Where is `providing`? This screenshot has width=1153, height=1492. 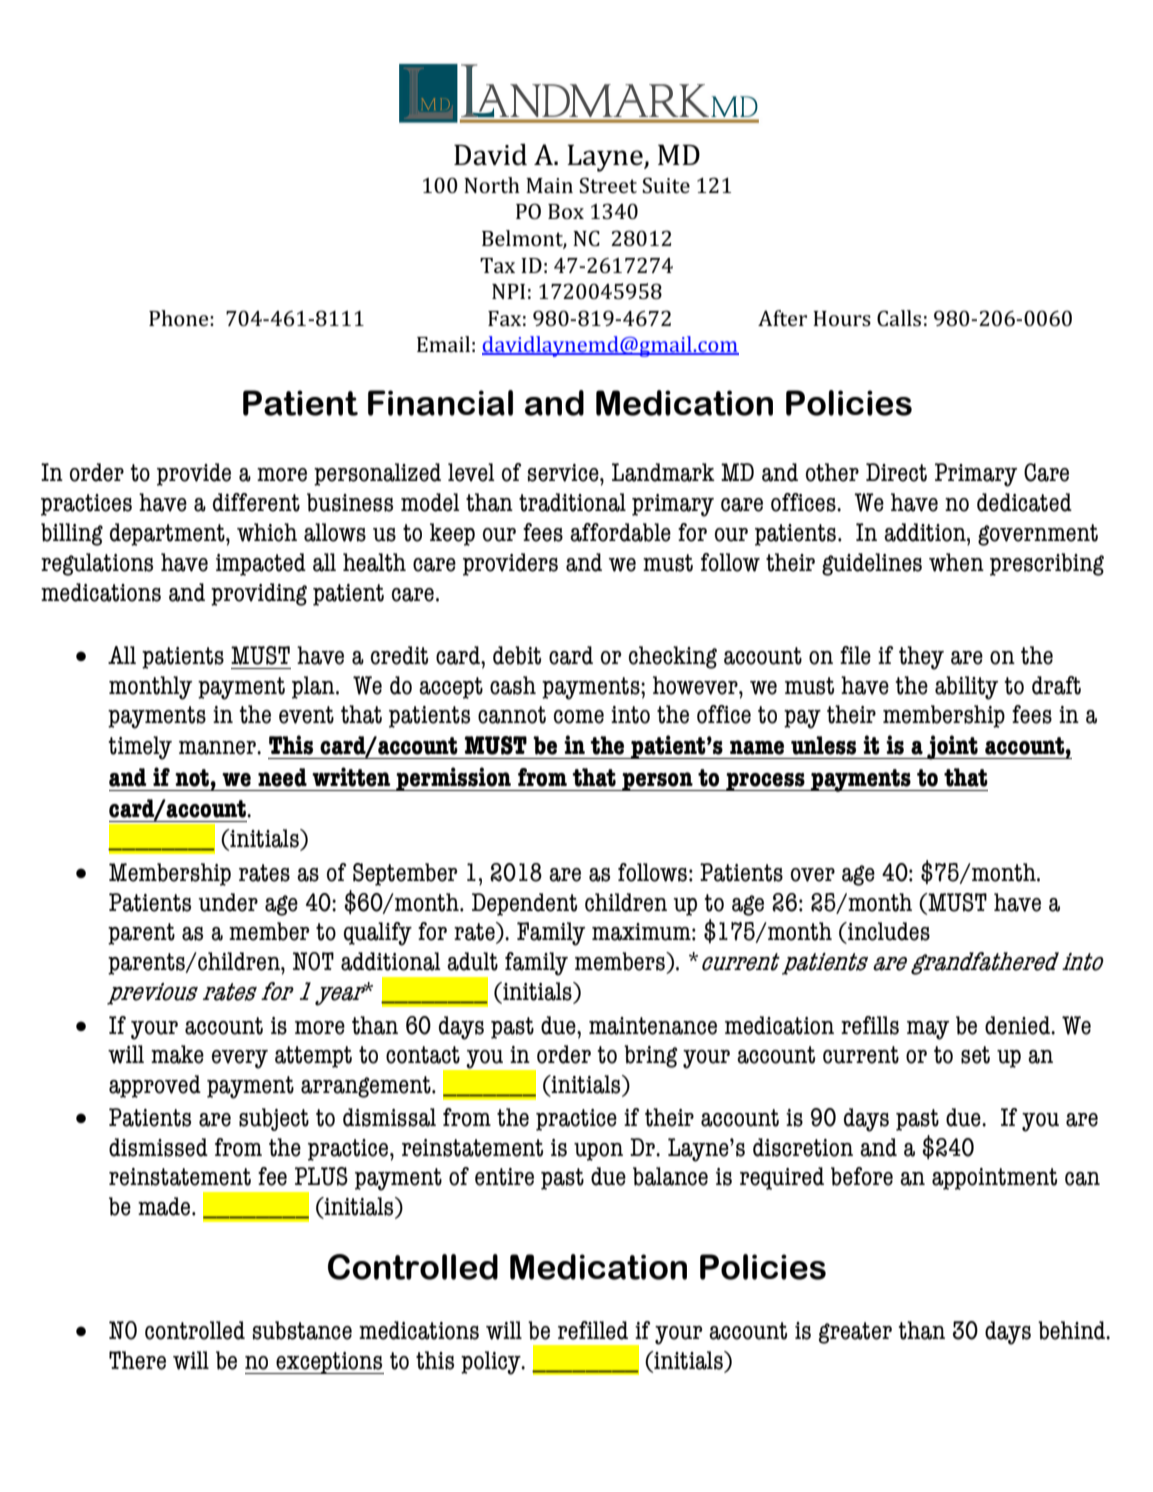
providing is located at coordinates (259, 594).
